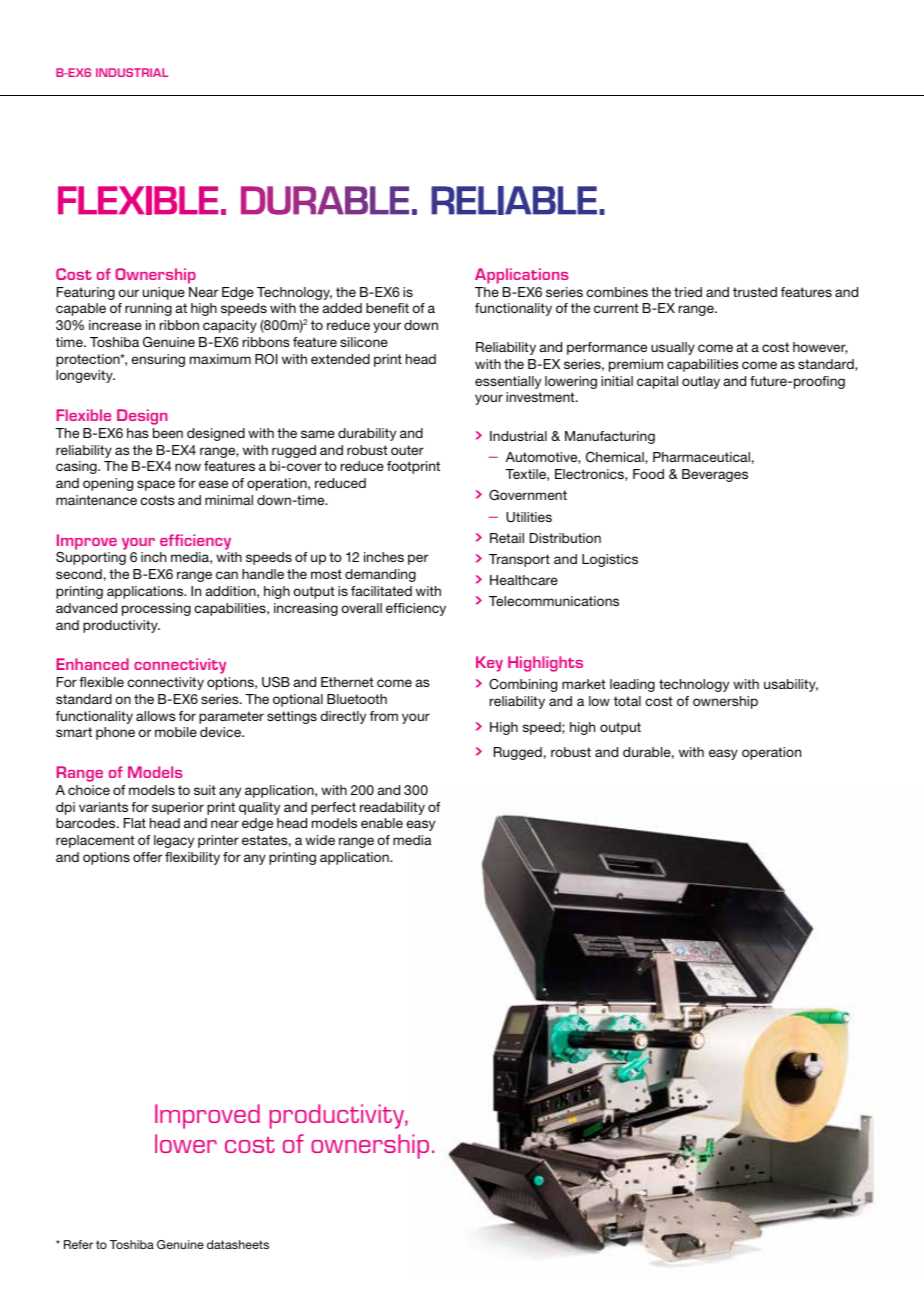  Describe the element at coordinates (156, 716) in the screenshot. I see `allows` at that location.
